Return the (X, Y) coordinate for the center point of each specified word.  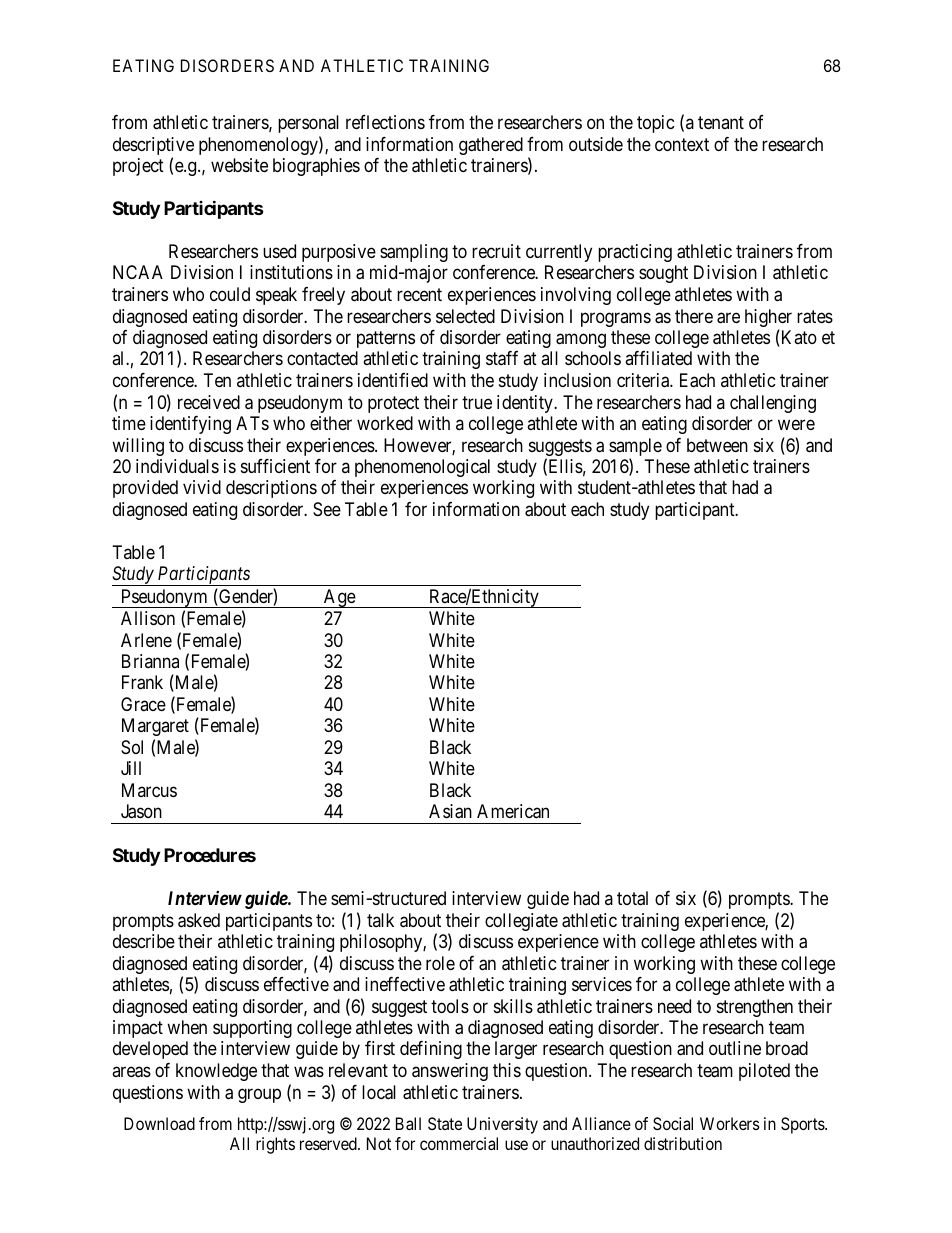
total (632, 898)
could (230, 294)
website (239, 165)
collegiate (521, 922)
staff (502, 358)
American (513, 811)
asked (199, 920)
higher (768, 319)
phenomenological (422, 468)
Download (159, 1123)
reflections (385, 122)
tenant (721, 122)
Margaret (155, 727)
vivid (202, 487)
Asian (450, 811)
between (717, 445)
